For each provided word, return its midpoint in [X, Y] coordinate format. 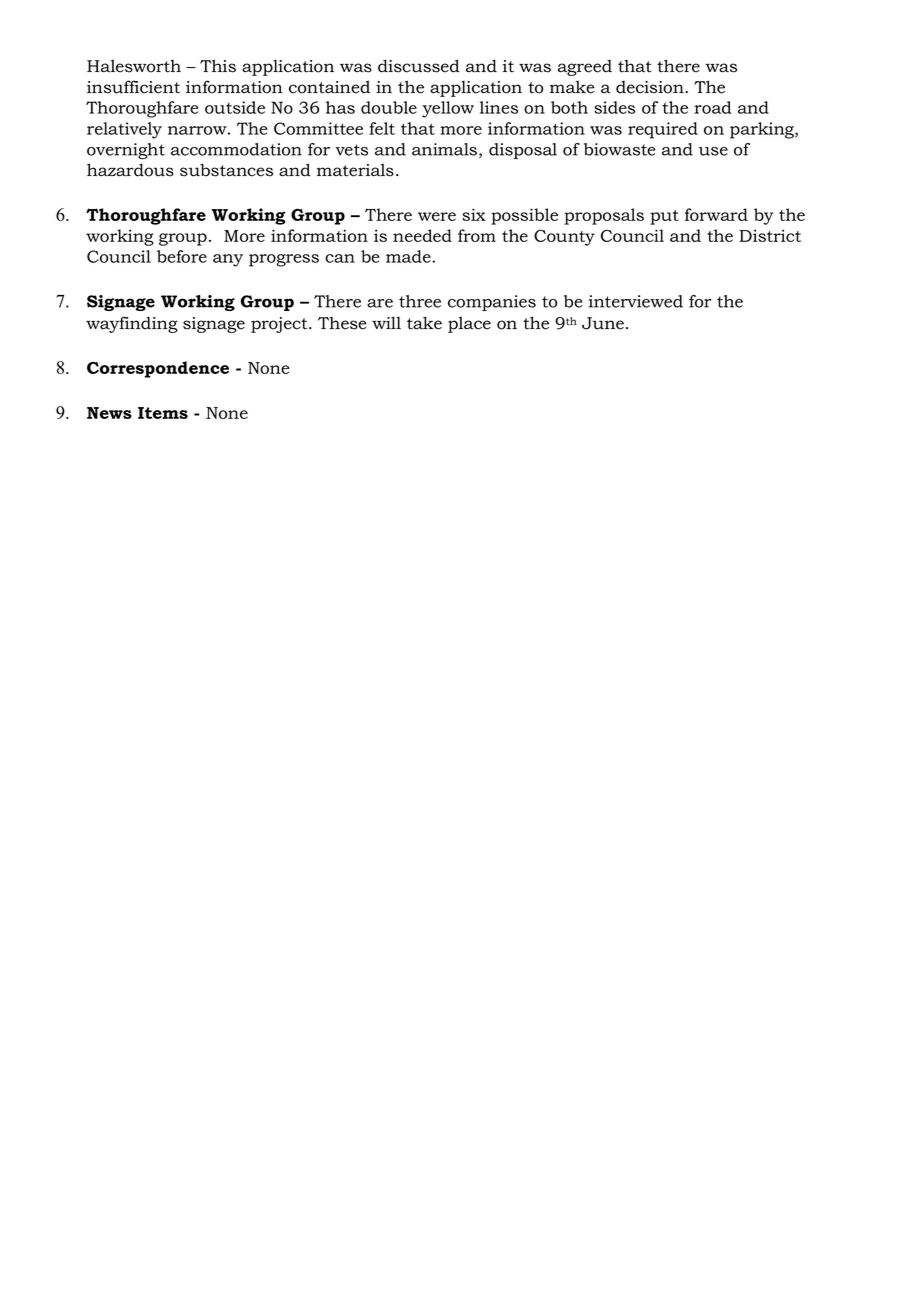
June [603, 323]
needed [422, 235]
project [280, 325]
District [770, 235]
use [713, 151]
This [218, 66]
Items [163, 413]
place [469, 325]
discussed [419, 66]
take [424, 323]
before [182, 256]
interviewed [636, 301]
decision [651, 87]
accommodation [236, 149]
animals [444, 149]
